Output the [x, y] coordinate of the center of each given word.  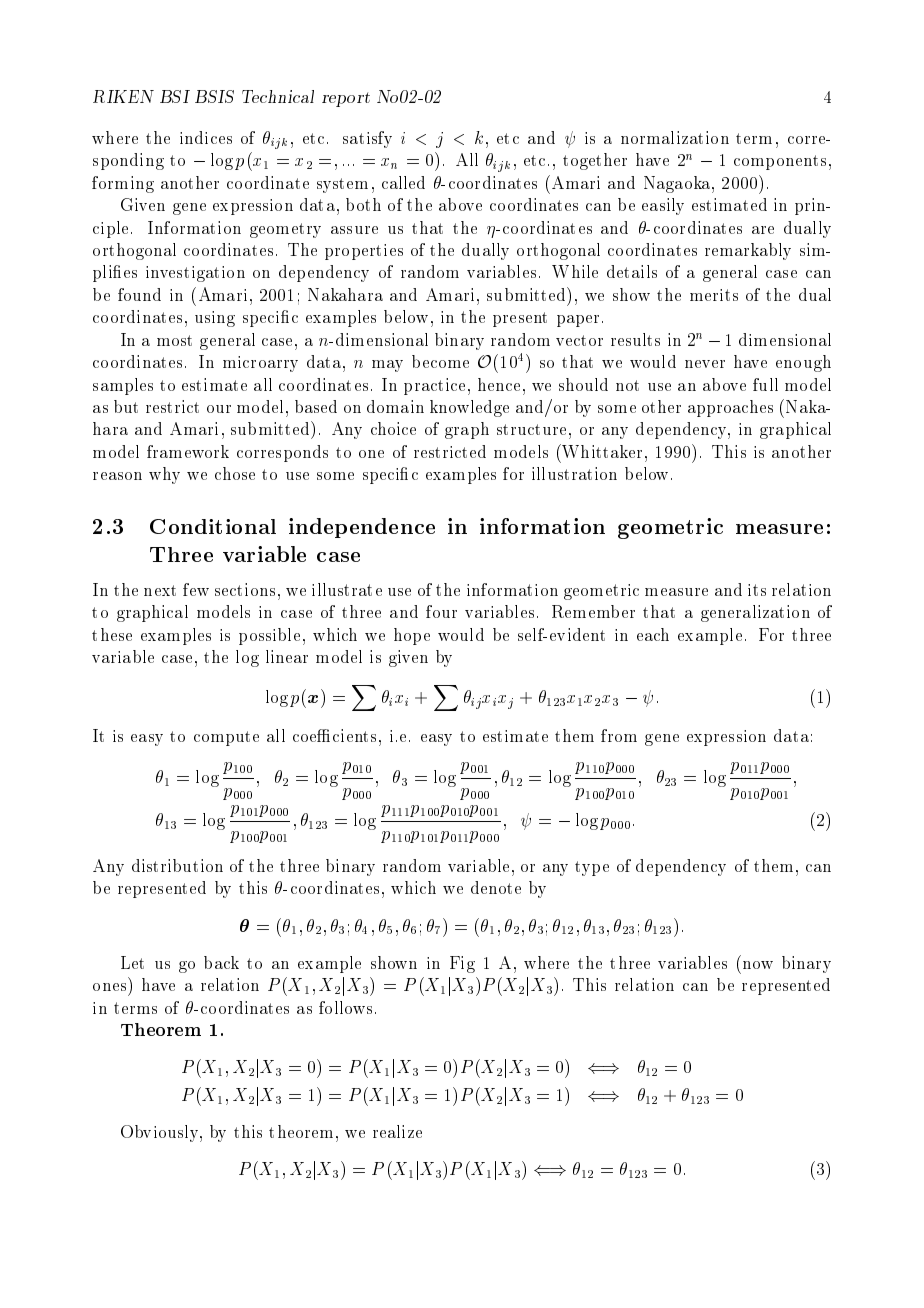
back [221, 962]
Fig [462, 964]
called [403, 182]
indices [206, 137]
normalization [675, 137]
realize [397, 1131]
